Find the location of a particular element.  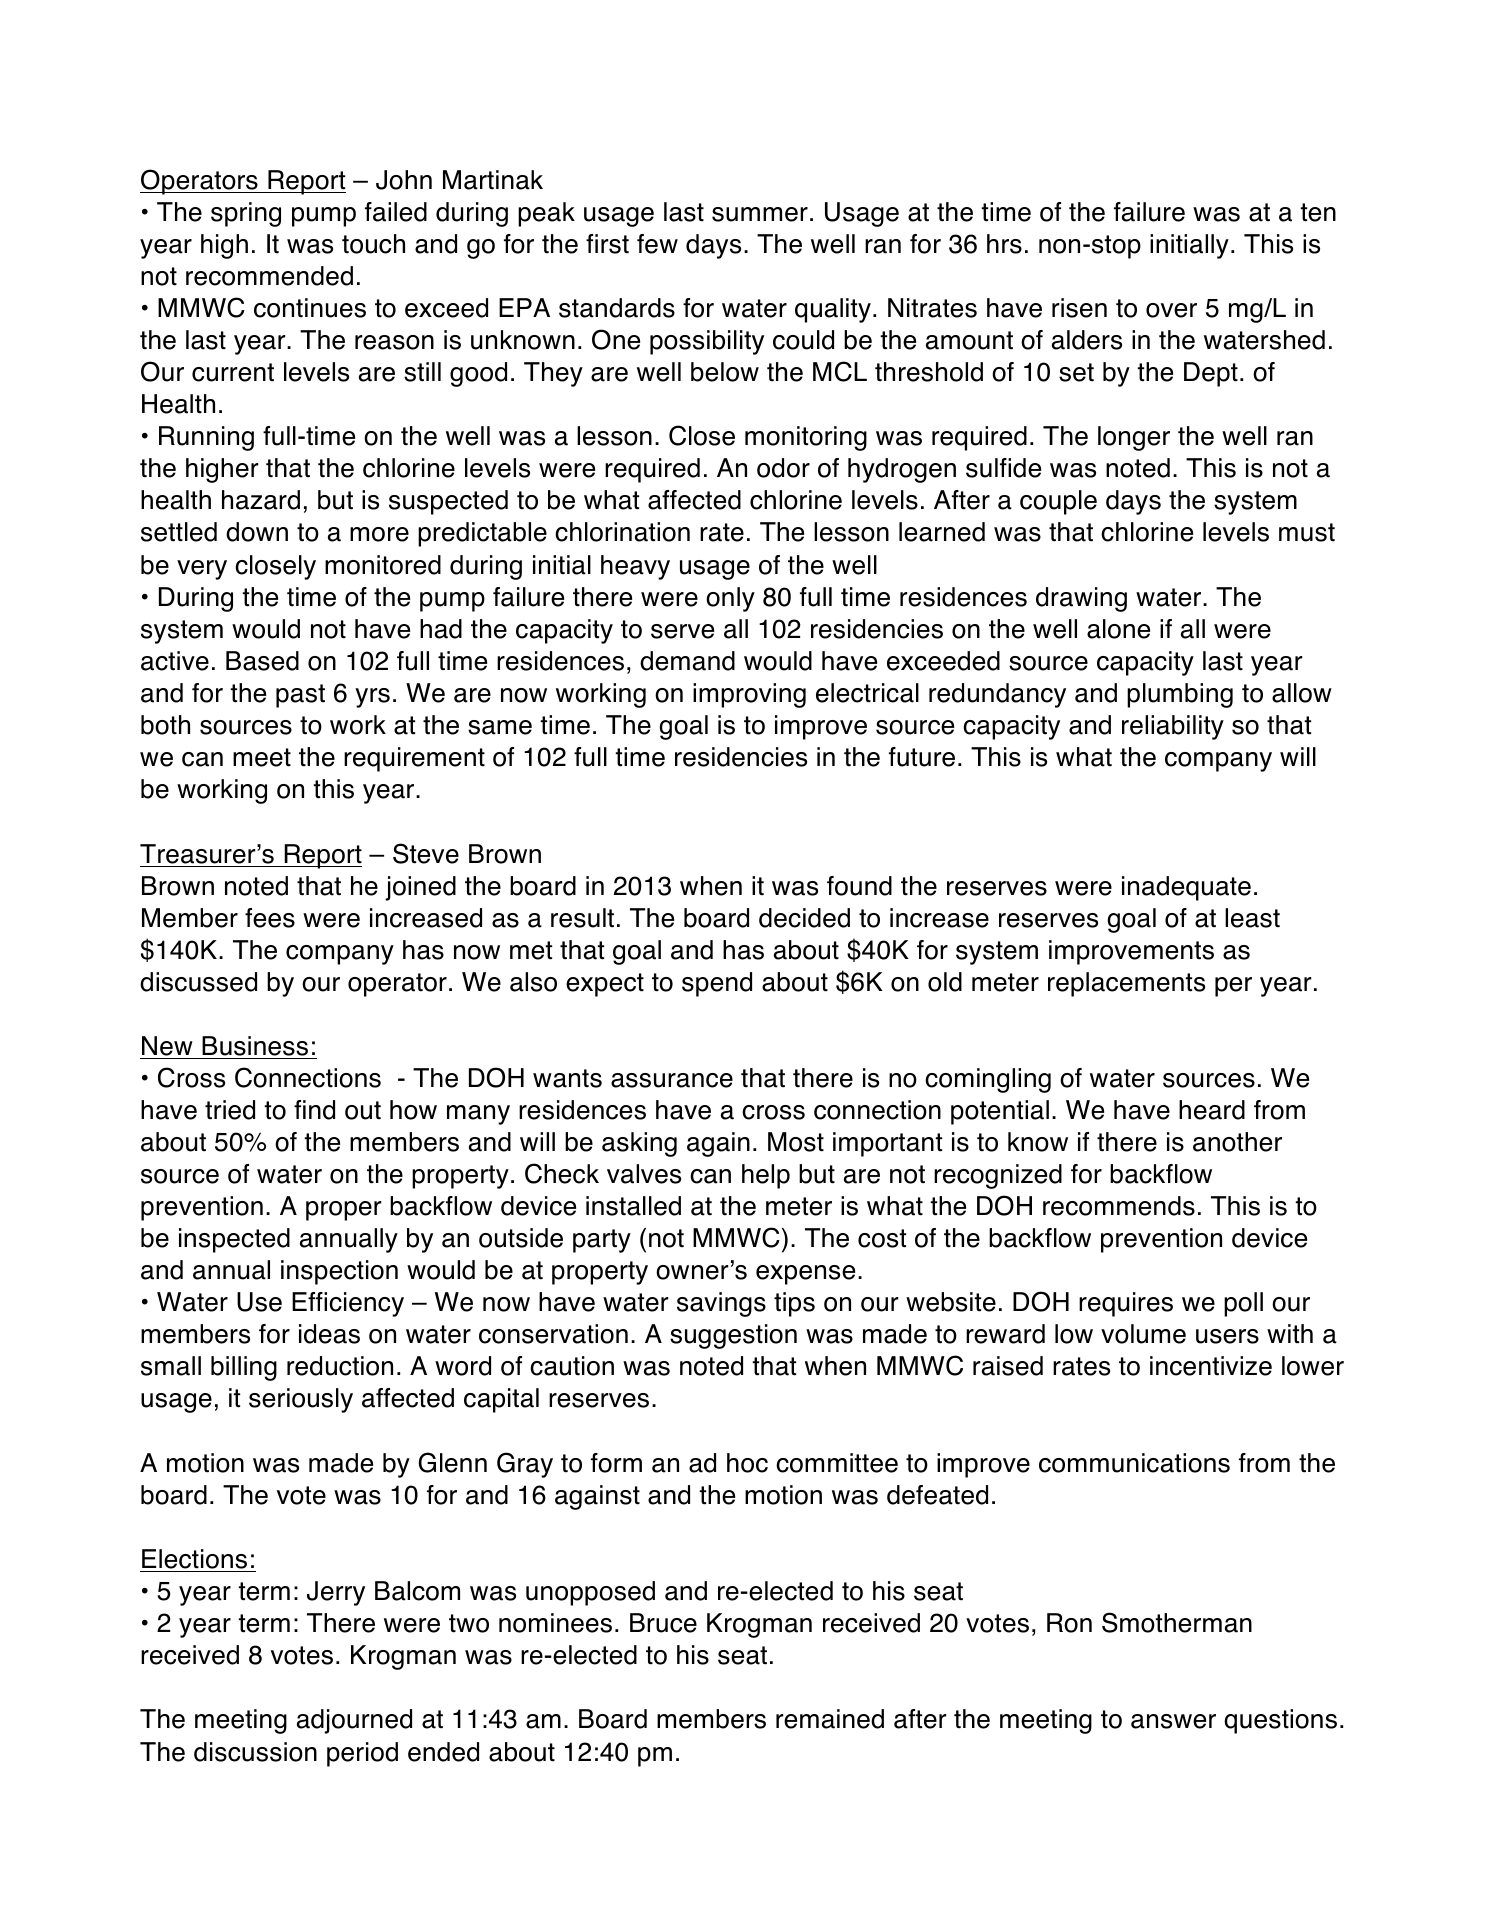

discussion is located at coordinates (255, 1752).
